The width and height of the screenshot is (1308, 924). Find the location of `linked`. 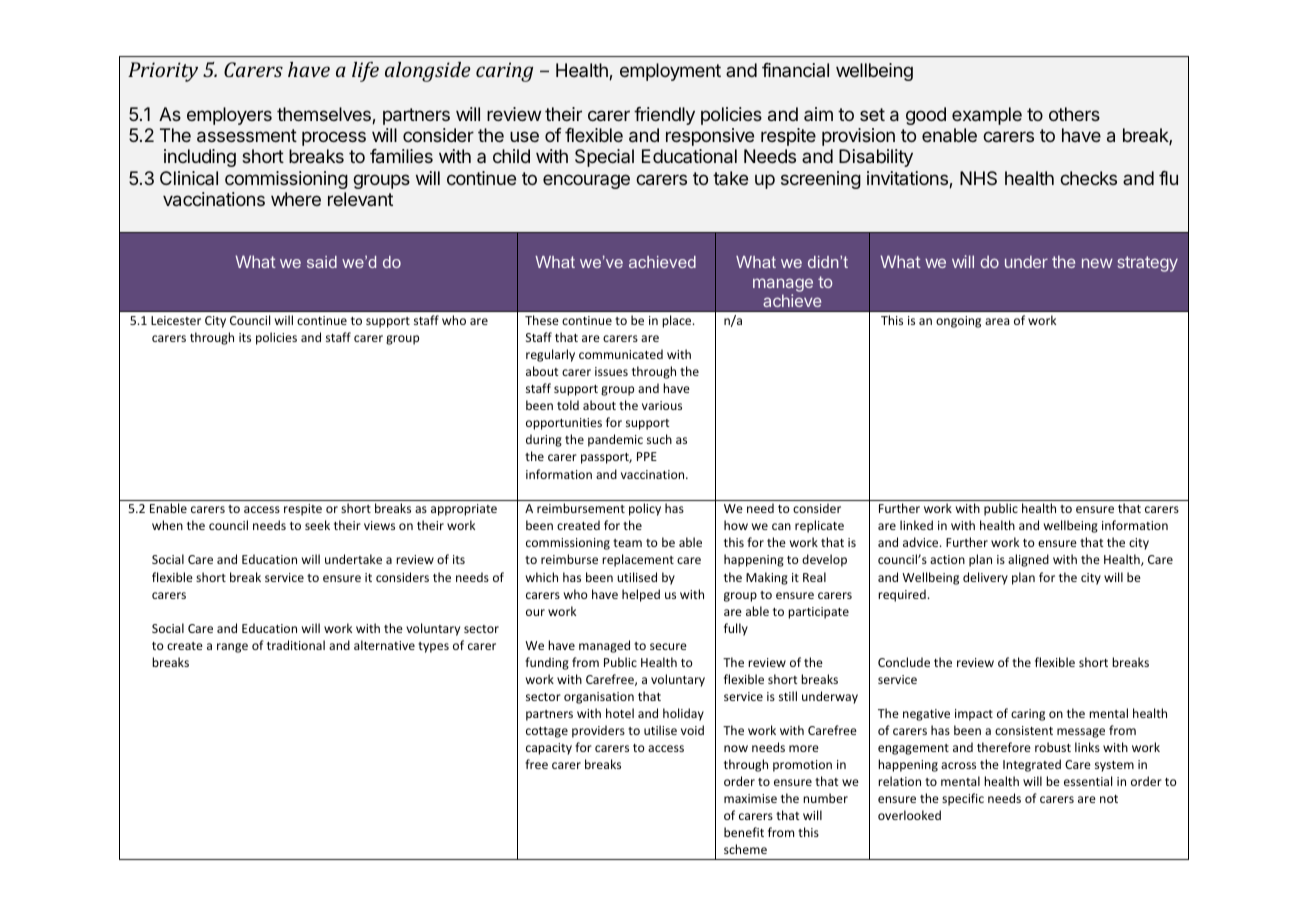

linked is located at coordinates (916, 525).
